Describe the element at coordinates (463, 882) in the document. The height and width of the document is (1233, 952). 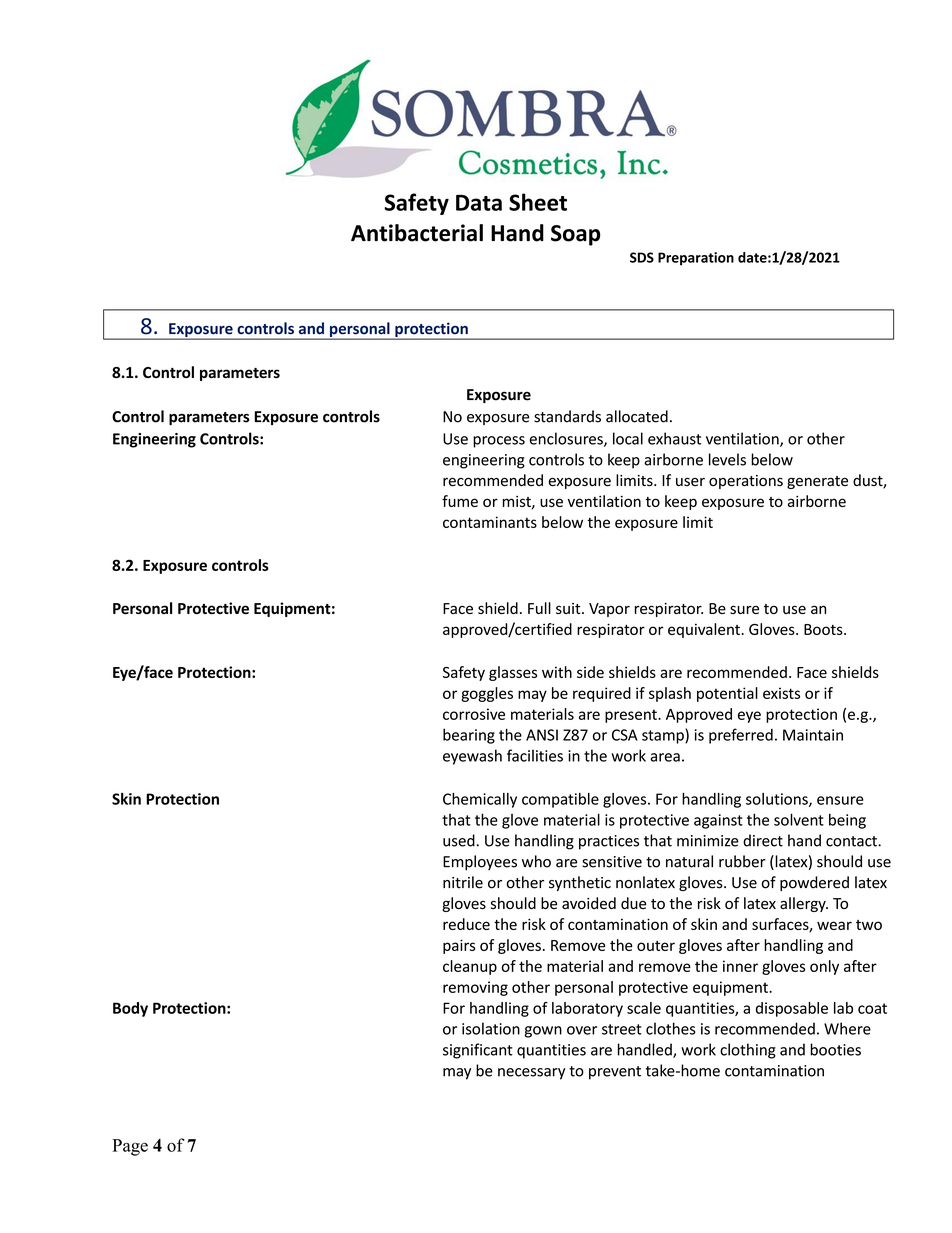
I see `nitrile` at that location.
